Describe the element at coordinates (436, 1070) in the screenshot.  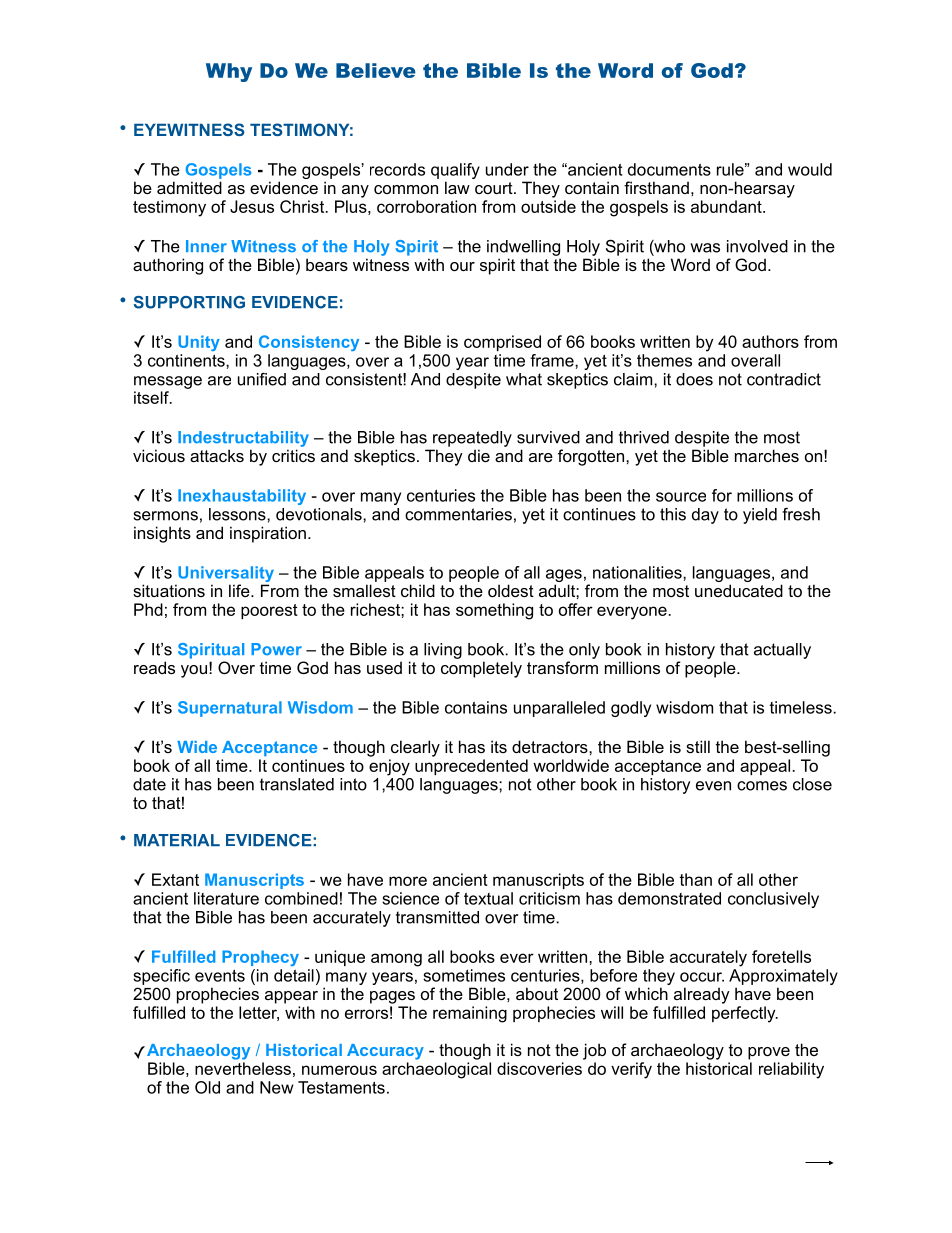
I see `archaeological` at that location.
